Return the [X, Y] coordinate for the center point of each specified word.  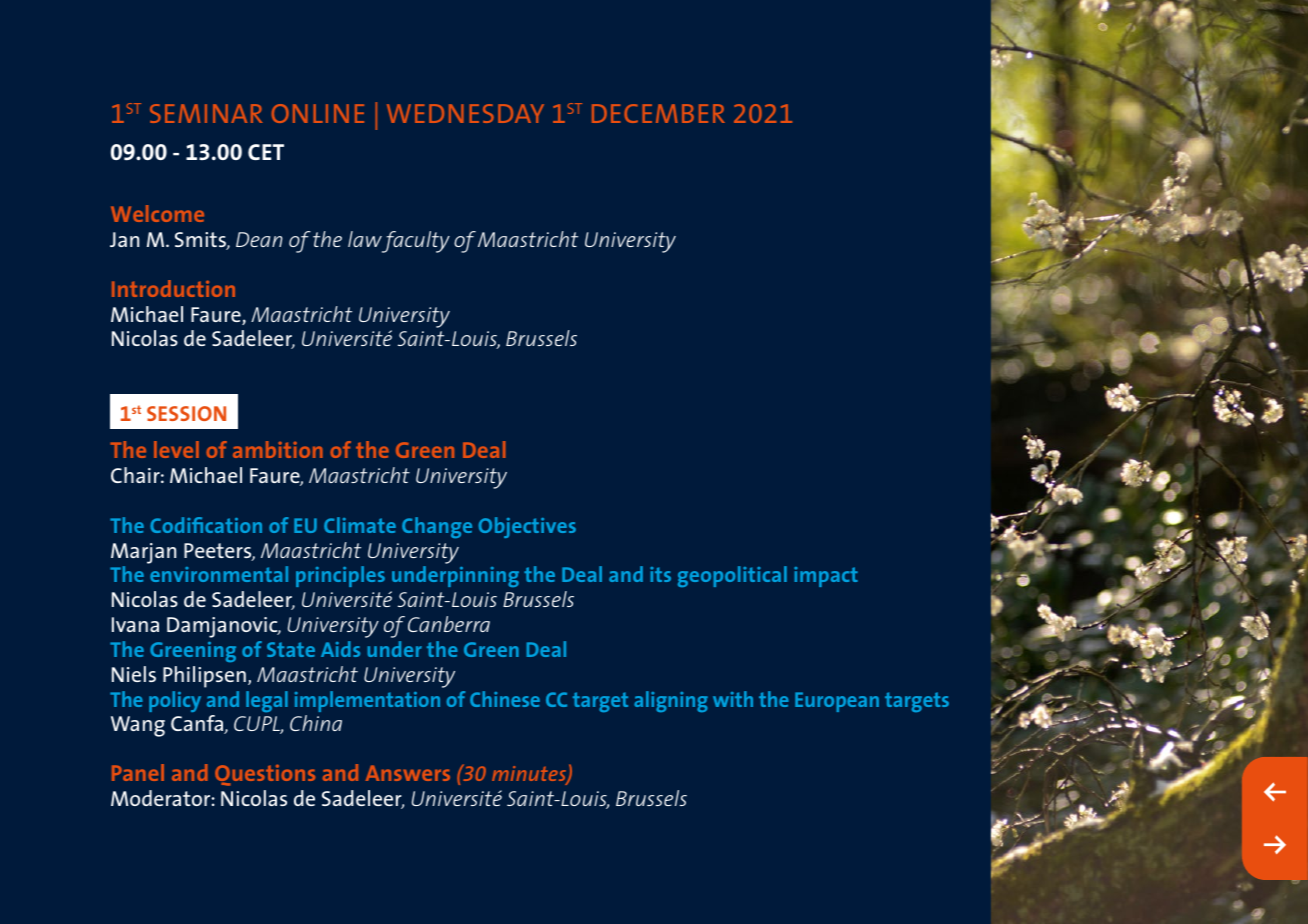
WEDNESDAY [465, 113]
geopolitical [732, 576]
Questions [265, 775]
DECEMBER [658, 113]
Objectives [527, 527]
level [176, 449]
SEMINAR [206, 113]
